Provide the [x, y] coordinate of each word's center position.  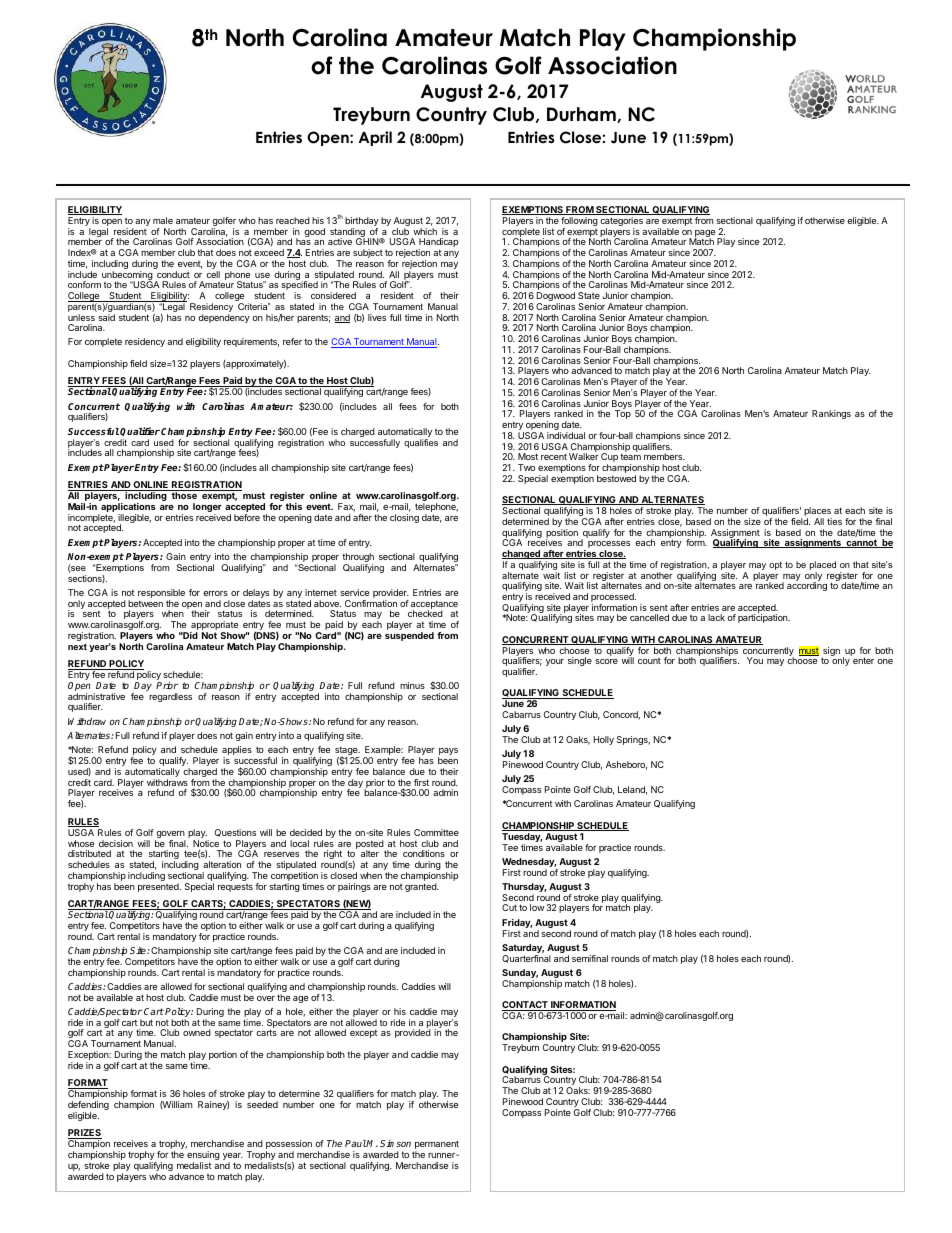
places [817, 513]
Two [526, 467]
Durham [582, 115]
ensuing [203, 1157]
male [163, 220]
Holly [604, 740]
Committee [436, 832]
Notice [206, 843]
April [375, 138]
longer [207, 509]
